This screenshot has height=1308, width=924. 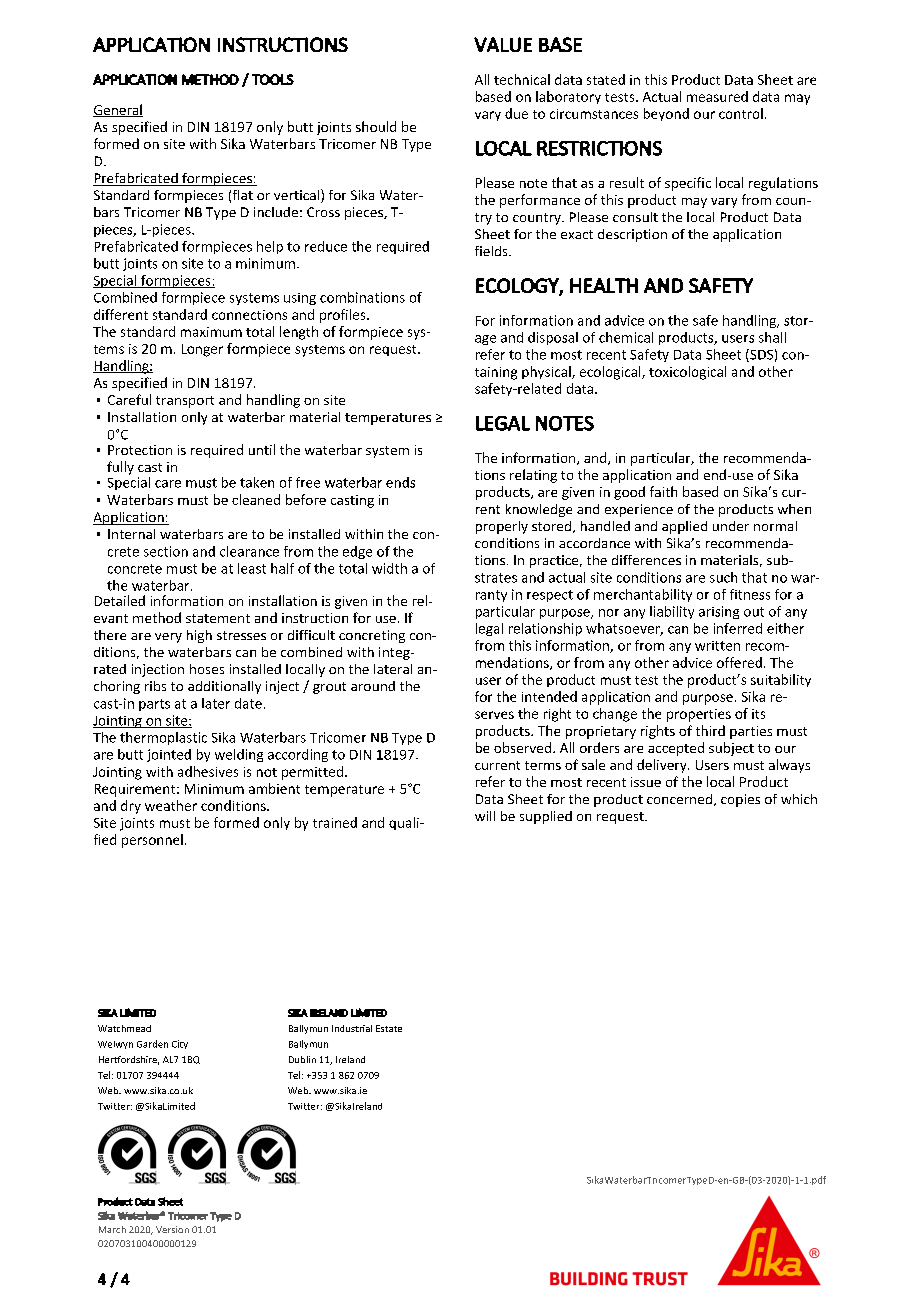 What do you see at coordinates (663, 491) in the screenshot?
I see `faith` at bounding box center [663, 491].
